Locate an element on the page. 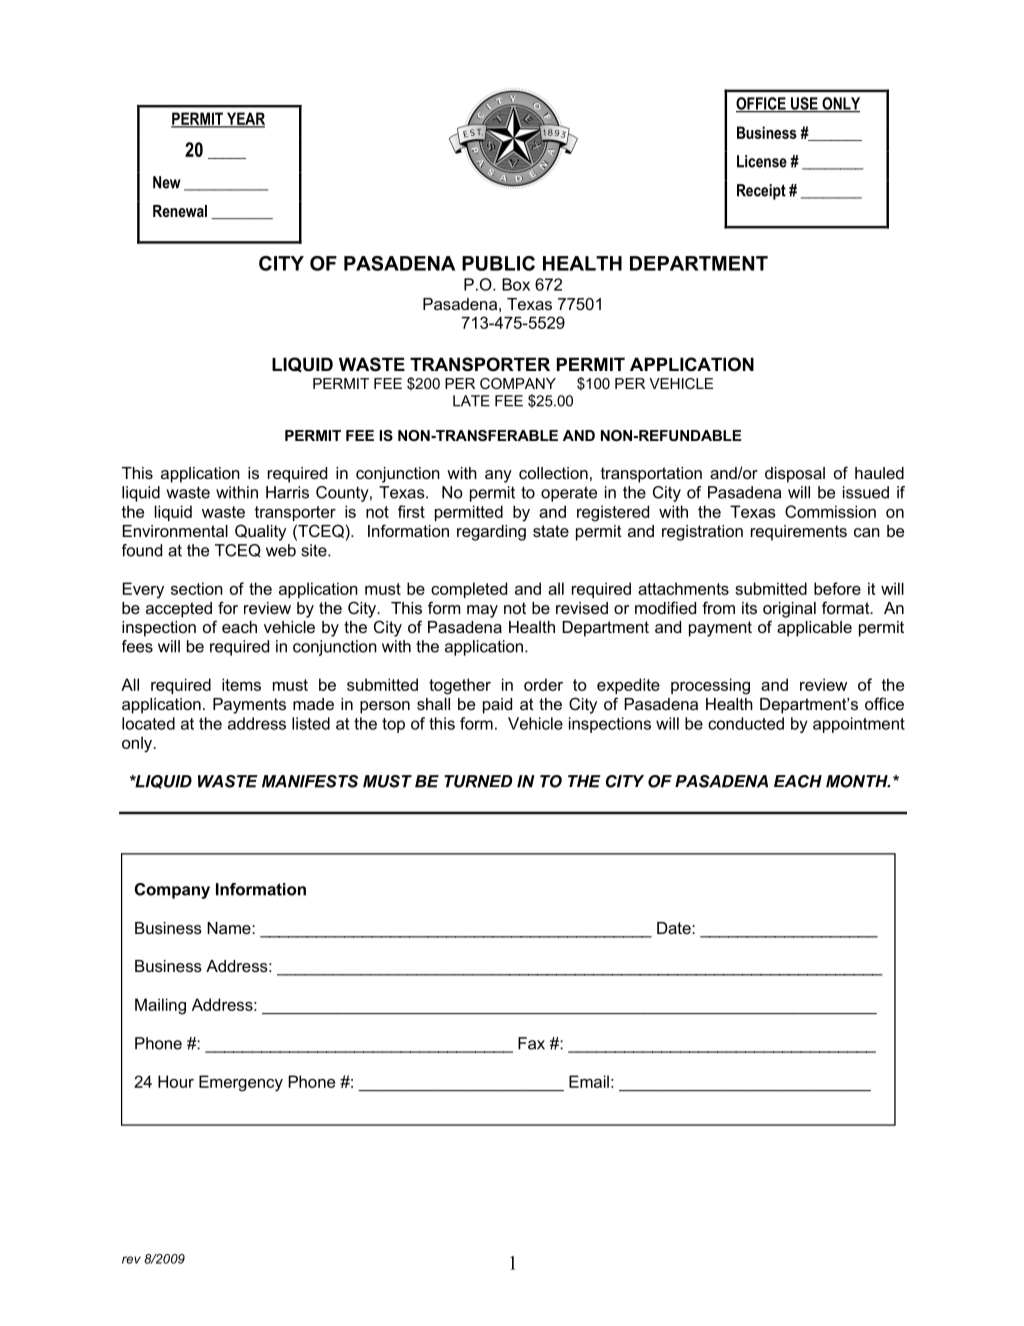  section is located at coordinates (197, 588).
